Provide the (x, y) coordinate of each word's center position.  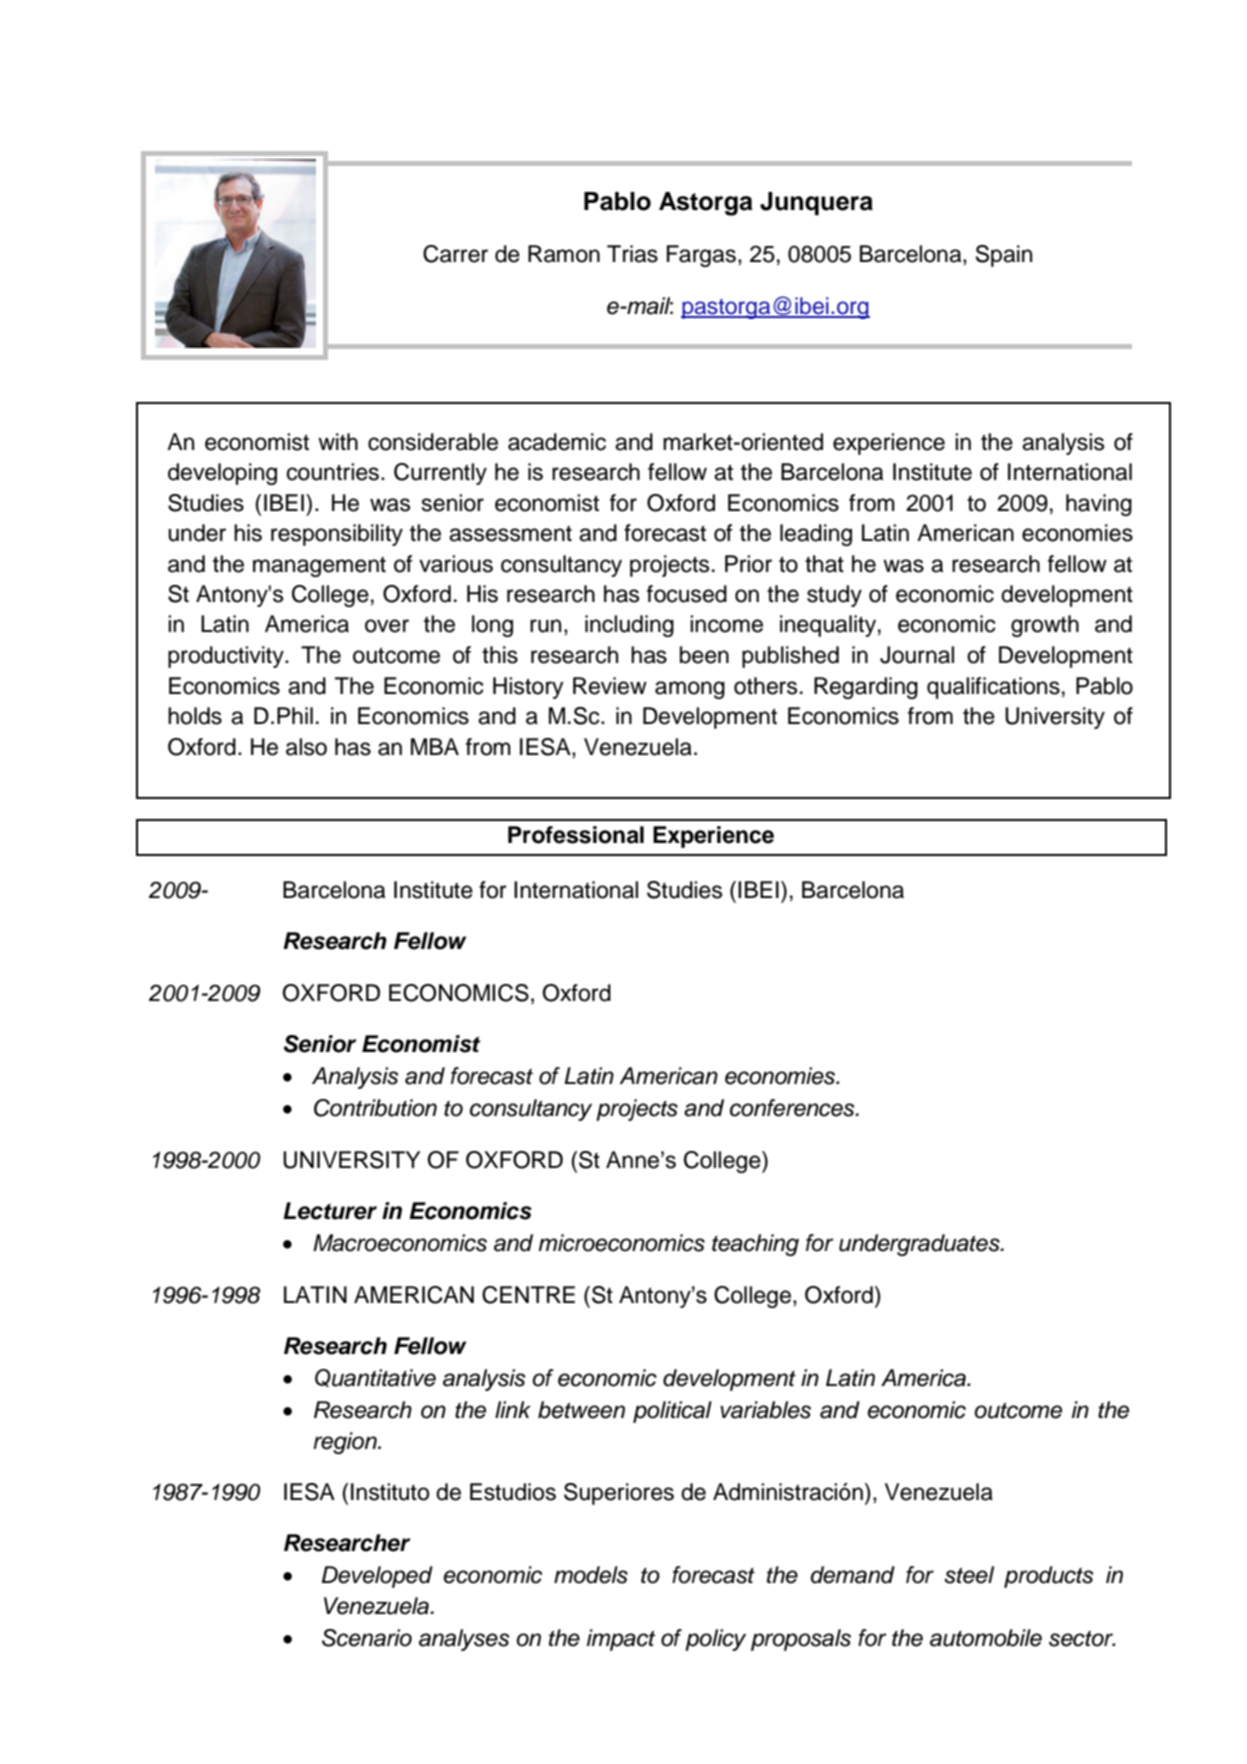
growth (1045, 626)
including (629, 626)
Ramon (564, 254)
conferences (793, 1108)
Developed (377, 1577)
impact (621, 1640)
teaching (755, 1245)
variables (765, 1410)
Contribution (375, 1108)
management (319, 567)
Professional (576, 835)
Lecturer (330, 1211)
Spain (1004, 256)
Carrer (455, 254)
